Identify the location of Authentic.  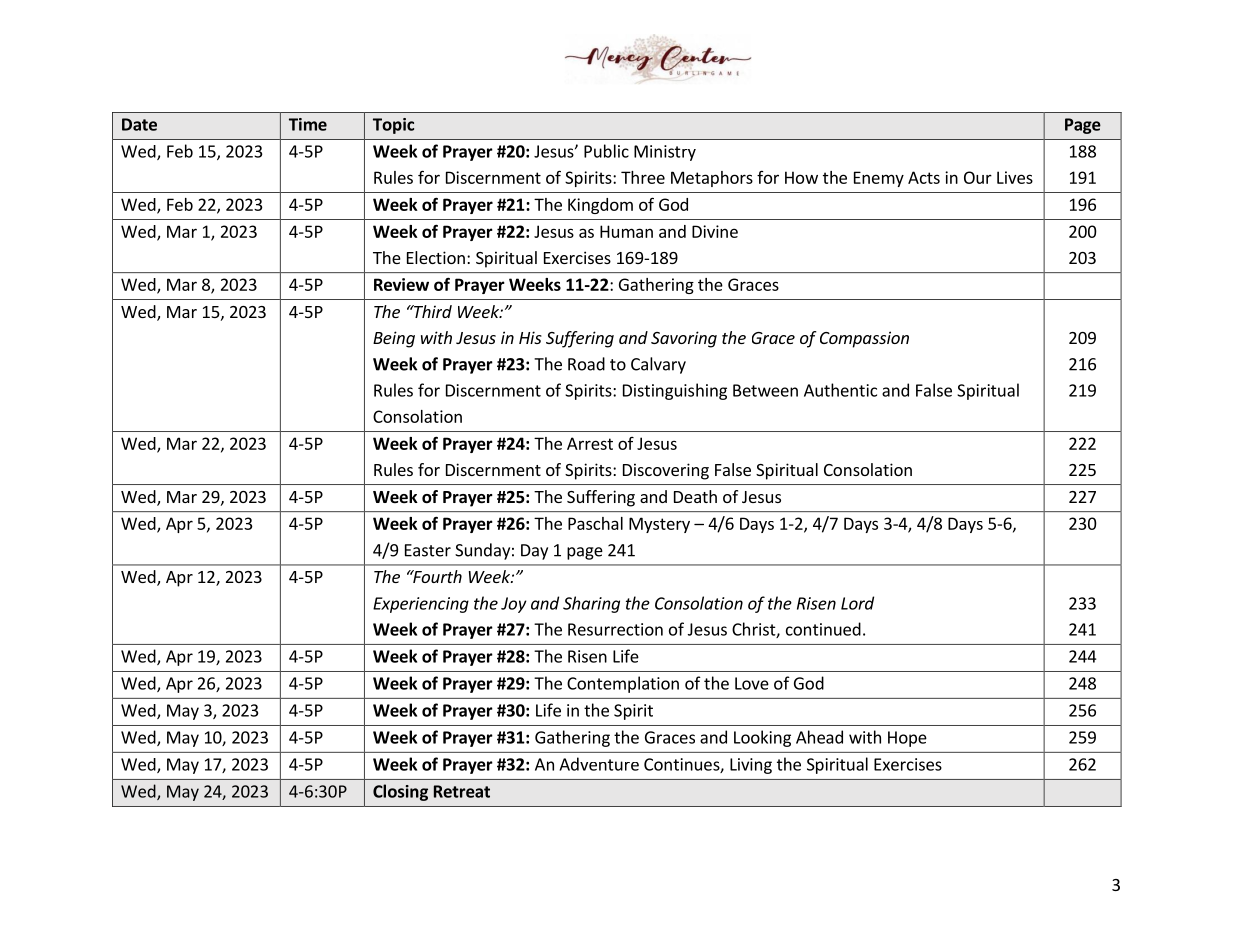
(840, 390).
